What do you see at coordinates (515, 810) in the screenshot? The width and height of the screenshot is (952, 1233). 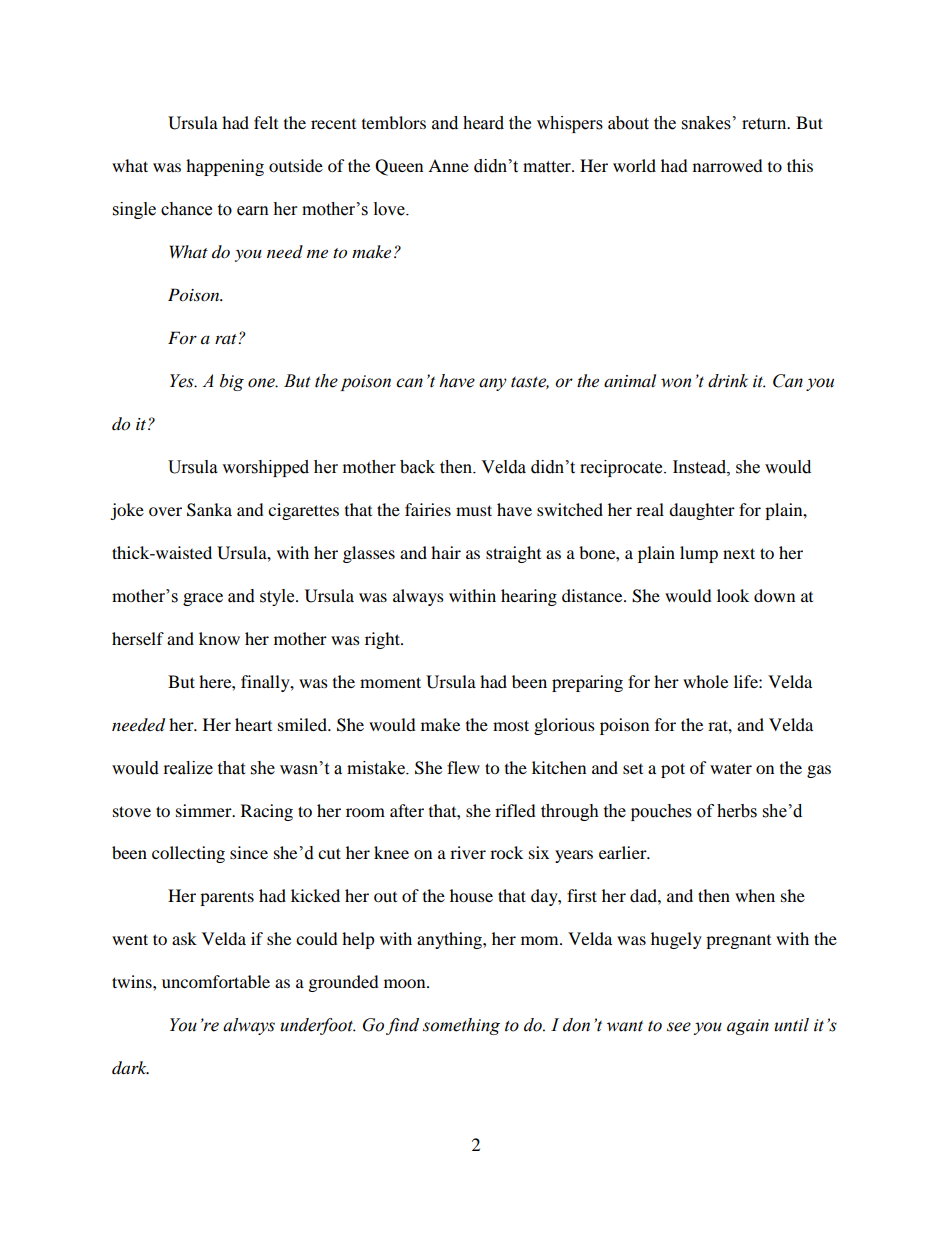 I see `rifled` at bounding box center [515, 810].
